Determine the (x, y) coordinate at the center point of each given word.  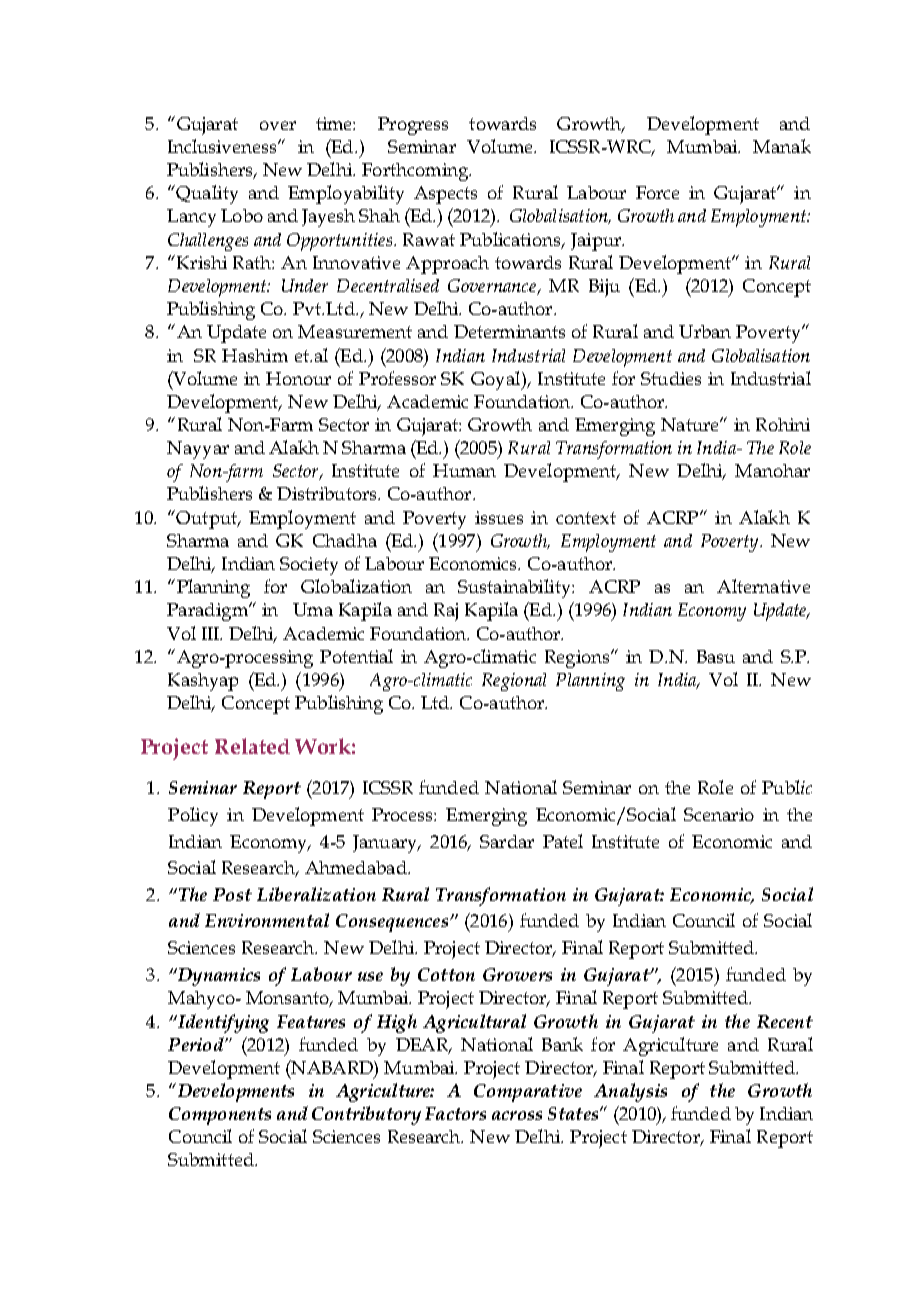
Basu (716, 656)
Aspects (445, 195)
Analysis (630, 1092)
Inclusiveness (223, 146)
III (212, 633)
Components (220, 1116)
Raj (446, 612)
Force (657, 192)
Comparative (528, 1093)
